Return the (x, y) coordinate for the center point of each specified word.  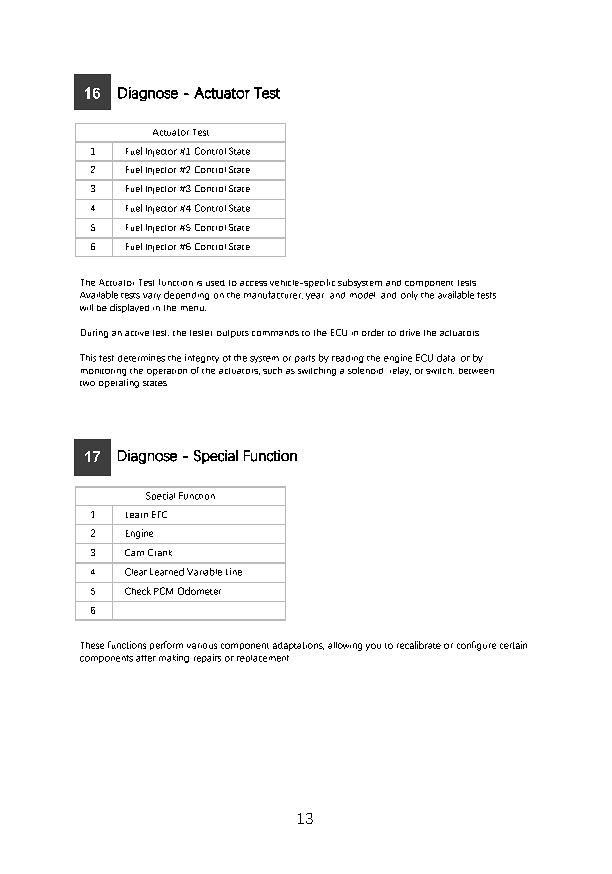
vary (152, 296)
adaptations (298, 646)
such (272, 370)
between (476, 371)
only (409, 295)
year (315, 296)
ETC (159, 514)
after (146, 658)
